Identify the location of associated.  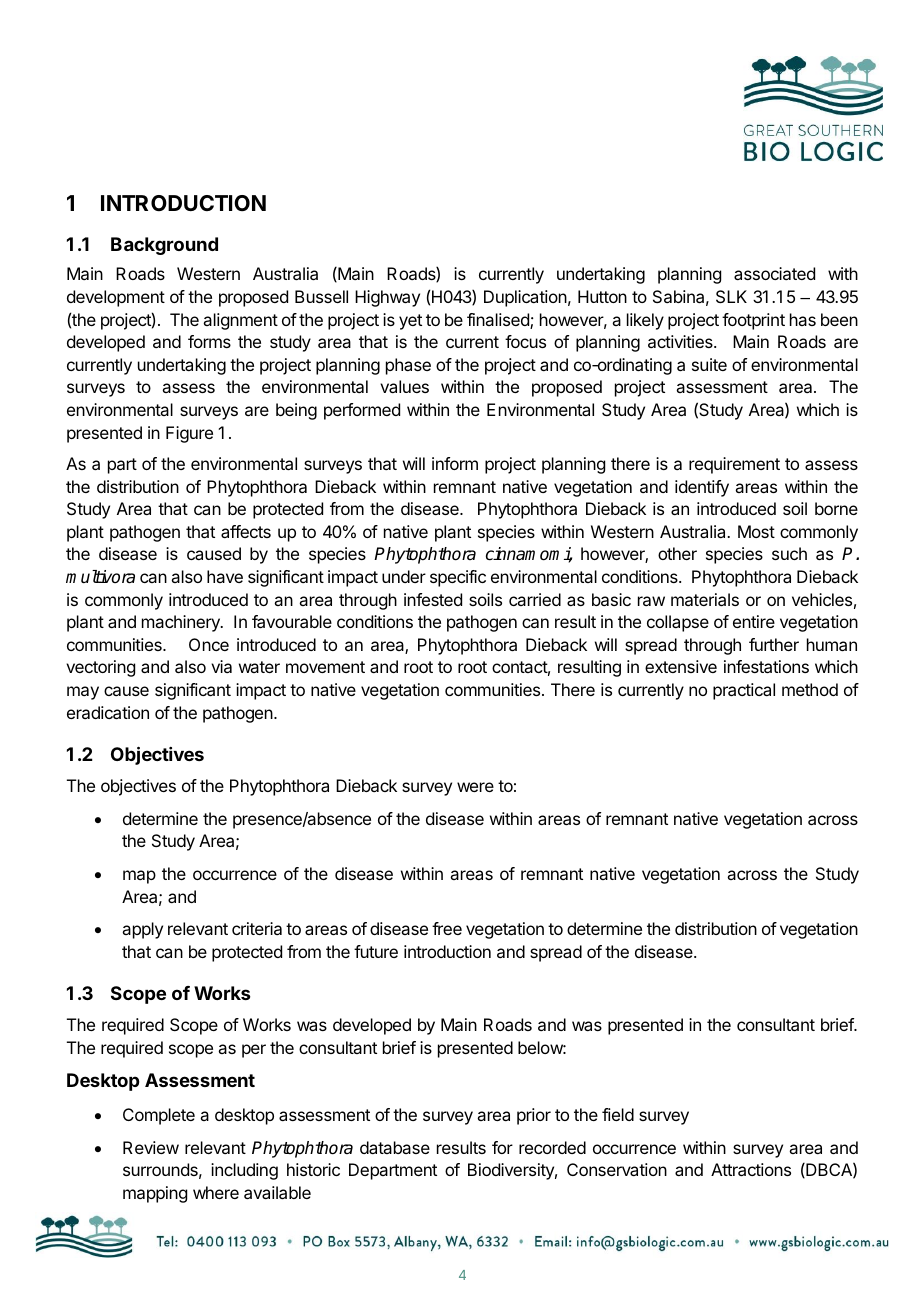
(774, 273).
